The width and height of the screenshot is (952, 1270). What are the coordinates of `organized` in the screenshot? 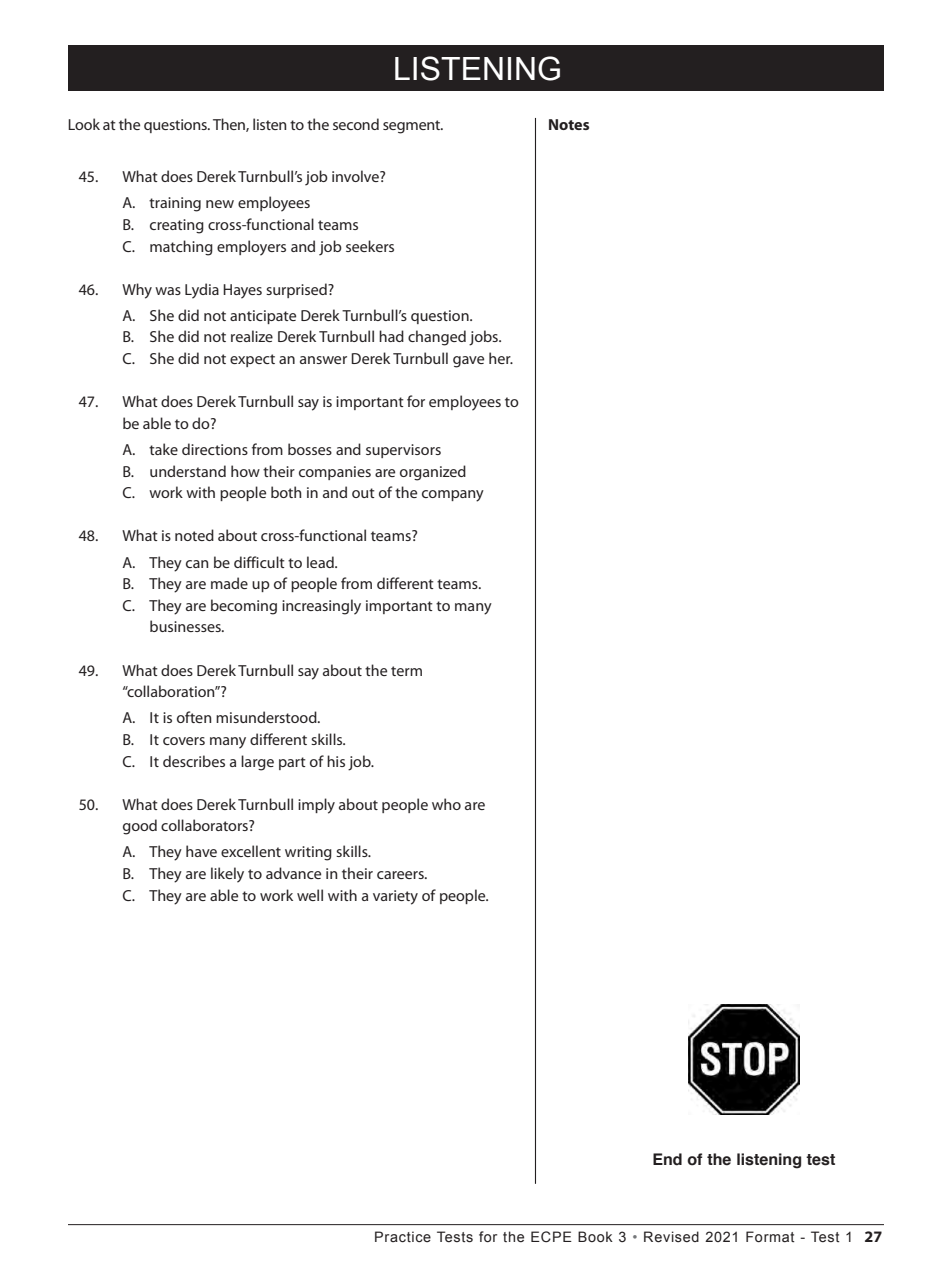 It's located at (433, 473).
